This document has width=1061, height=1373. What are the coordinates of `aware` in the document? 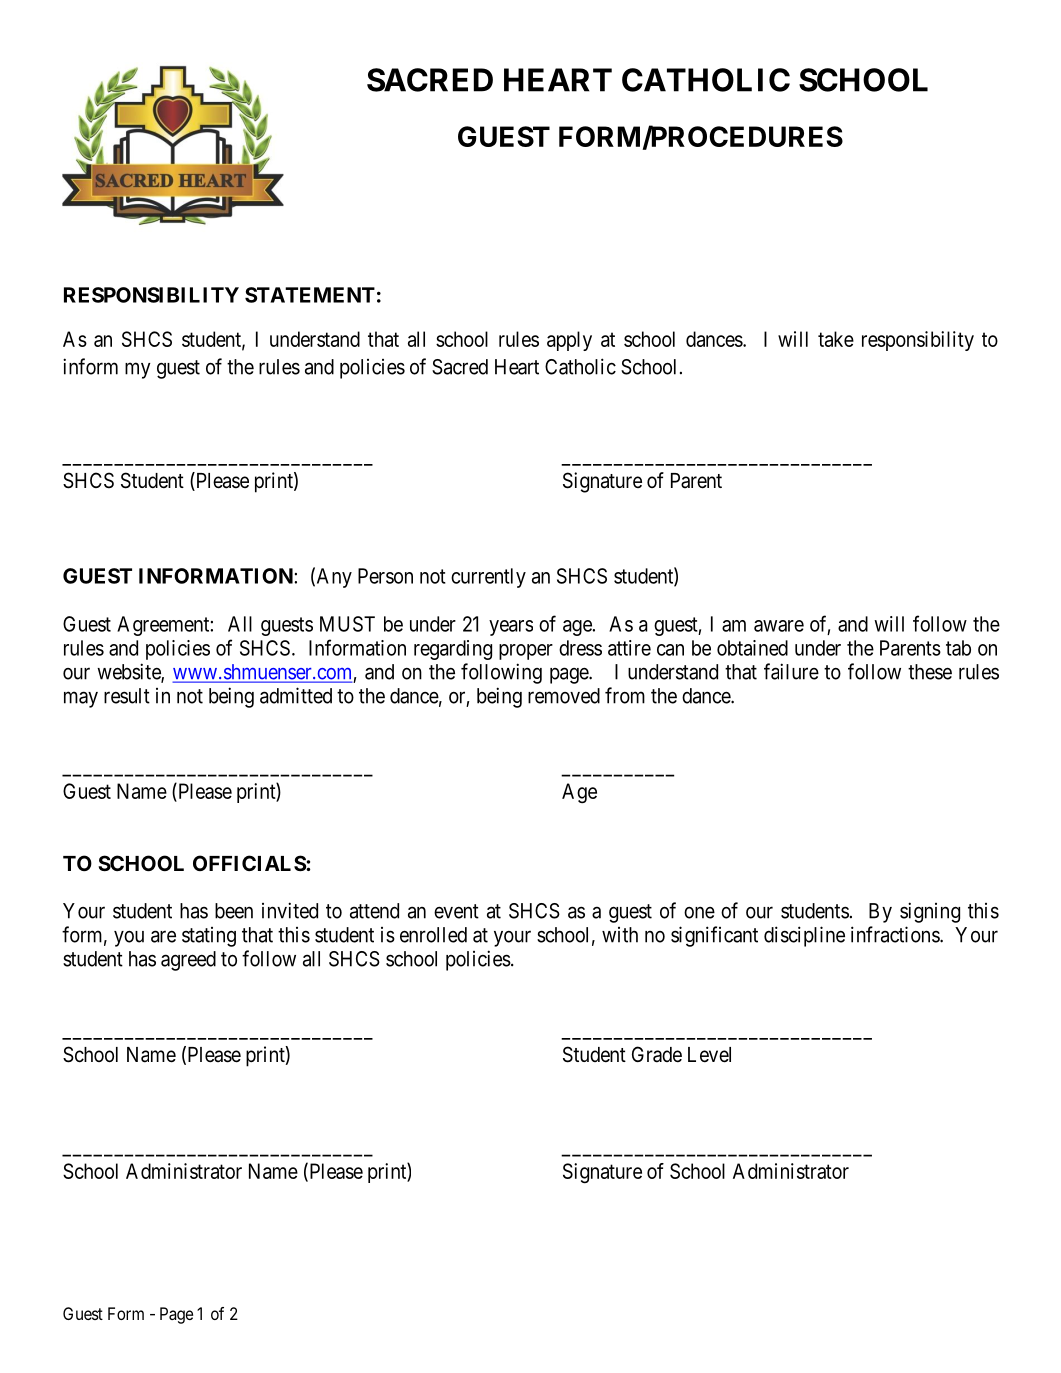 It's located at (779, 626).
